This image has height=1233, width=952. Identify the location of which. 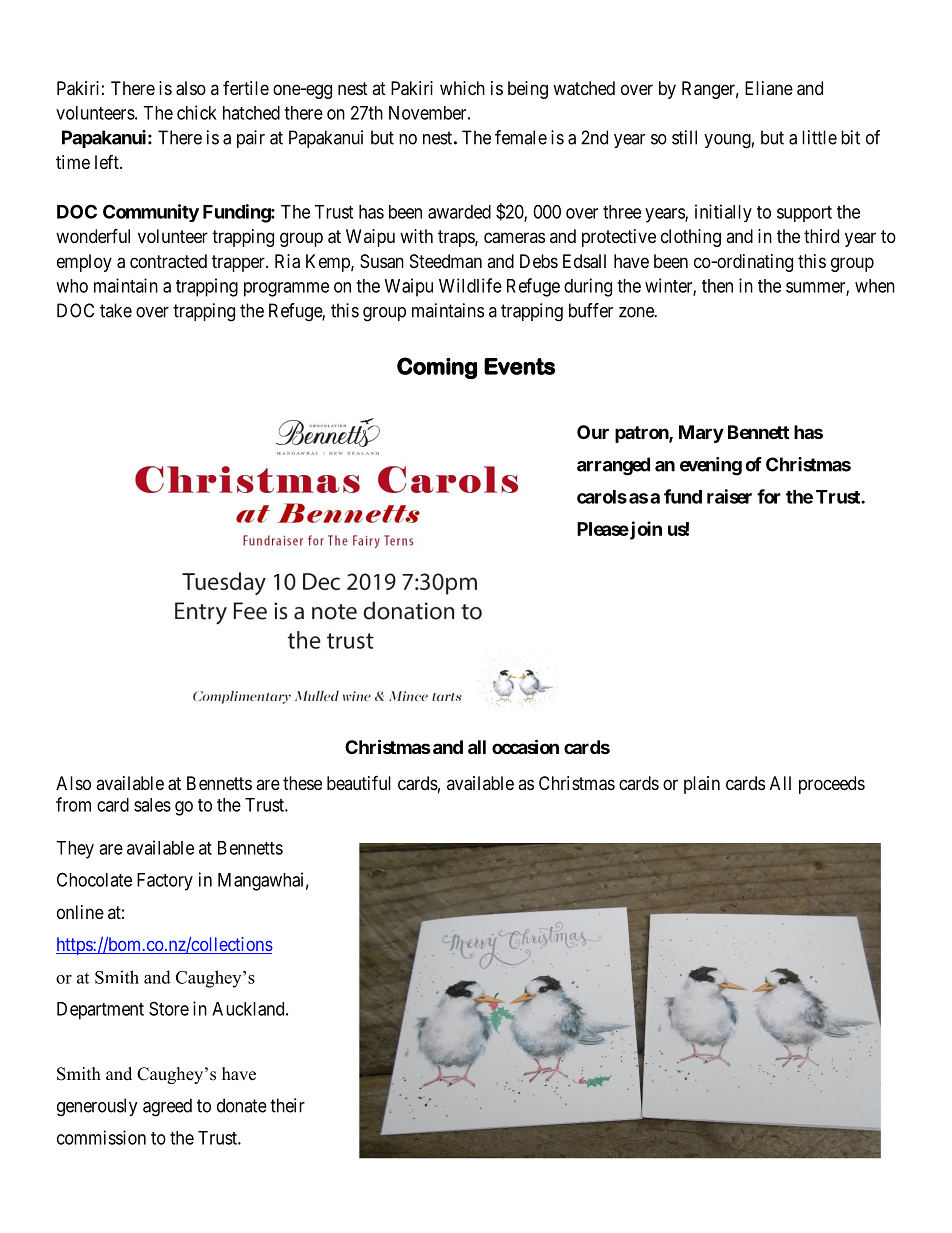
(462, 88).
